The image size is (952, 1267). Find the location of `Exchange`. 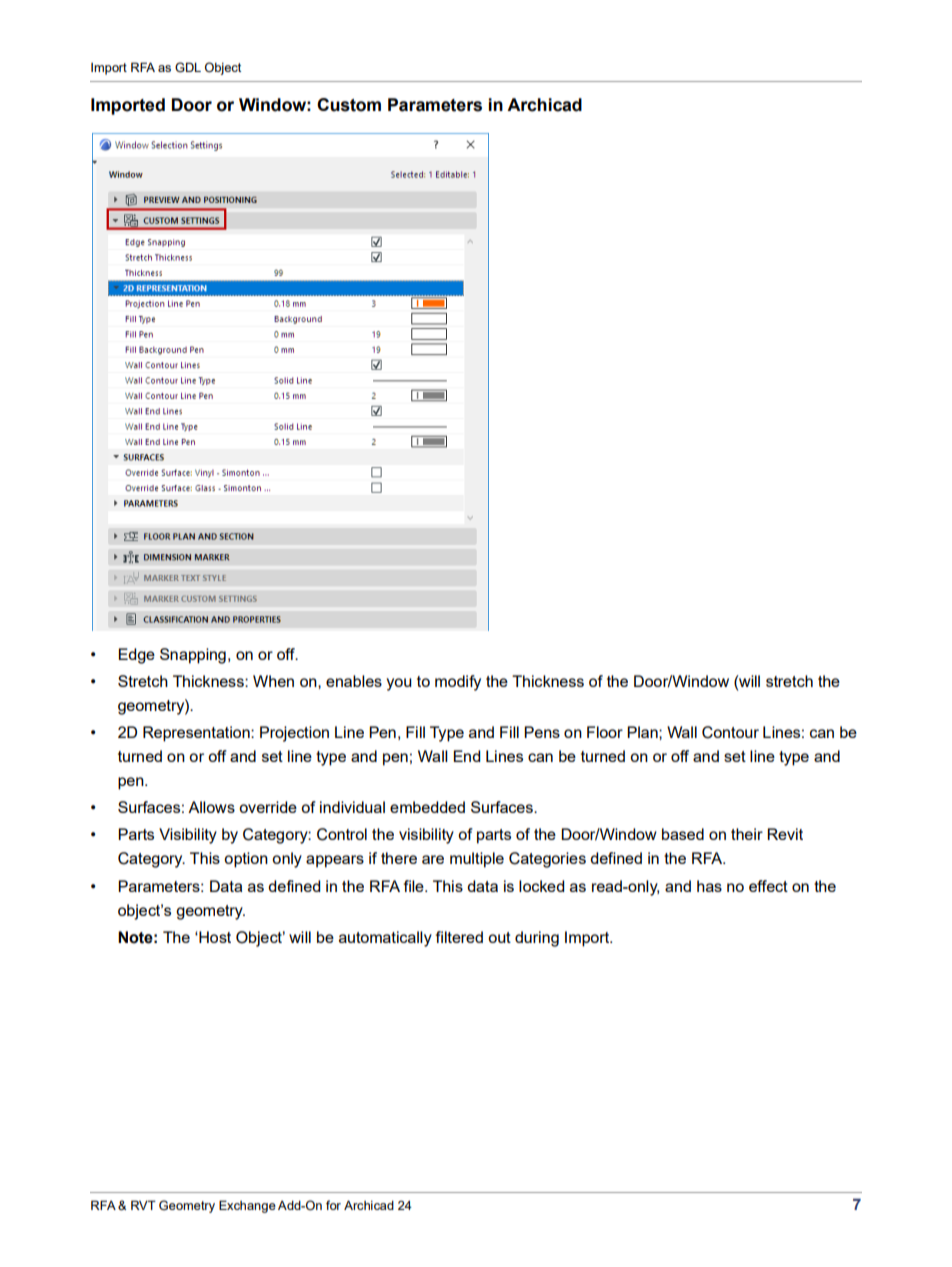

Exchange is located at coordinates (247, 1206).
